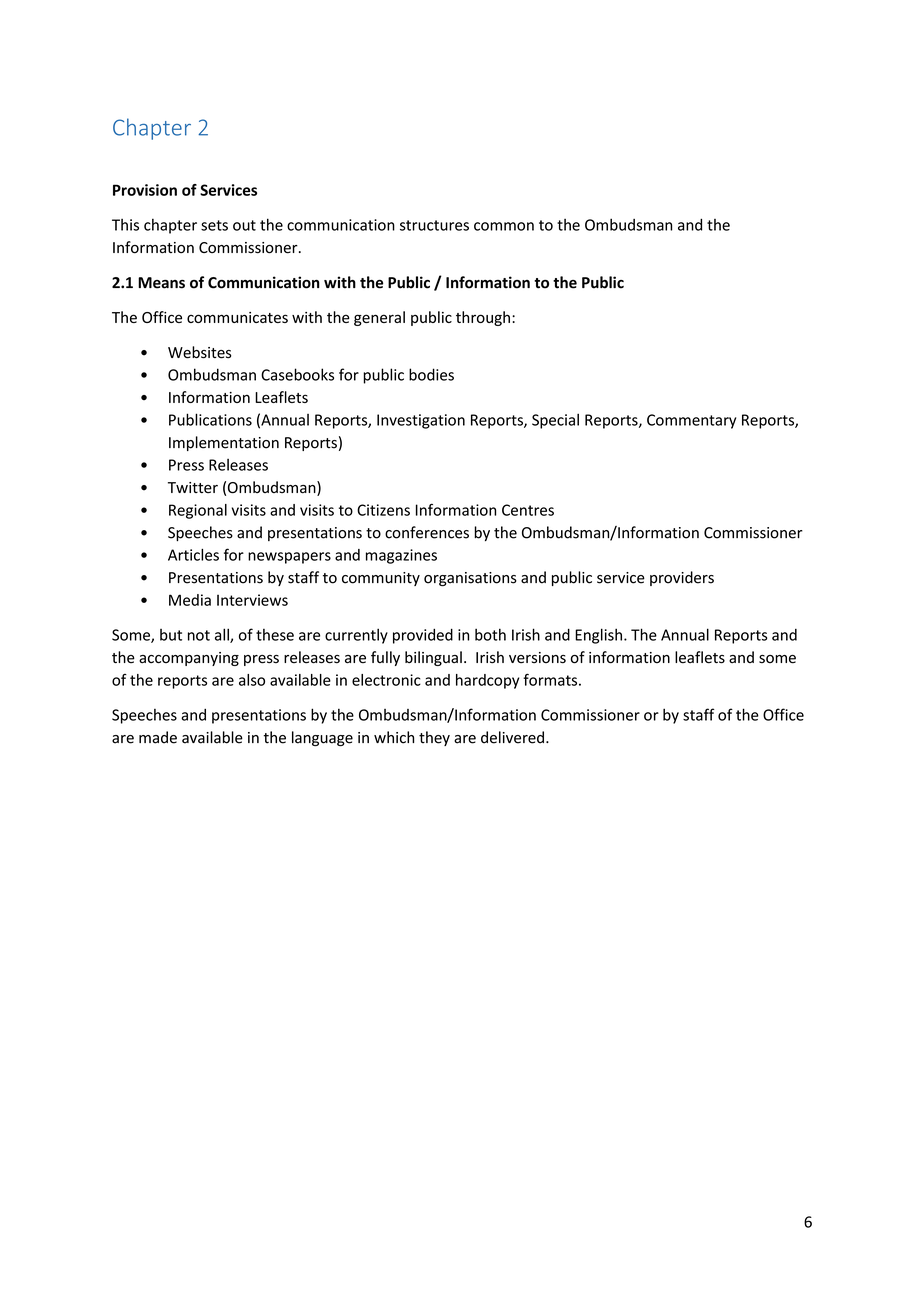 The height and width of the image is (1308, 924). What do you see at coordinates (199, 352) in the image?
I see `Websites` at bounding box center [199, 352].
